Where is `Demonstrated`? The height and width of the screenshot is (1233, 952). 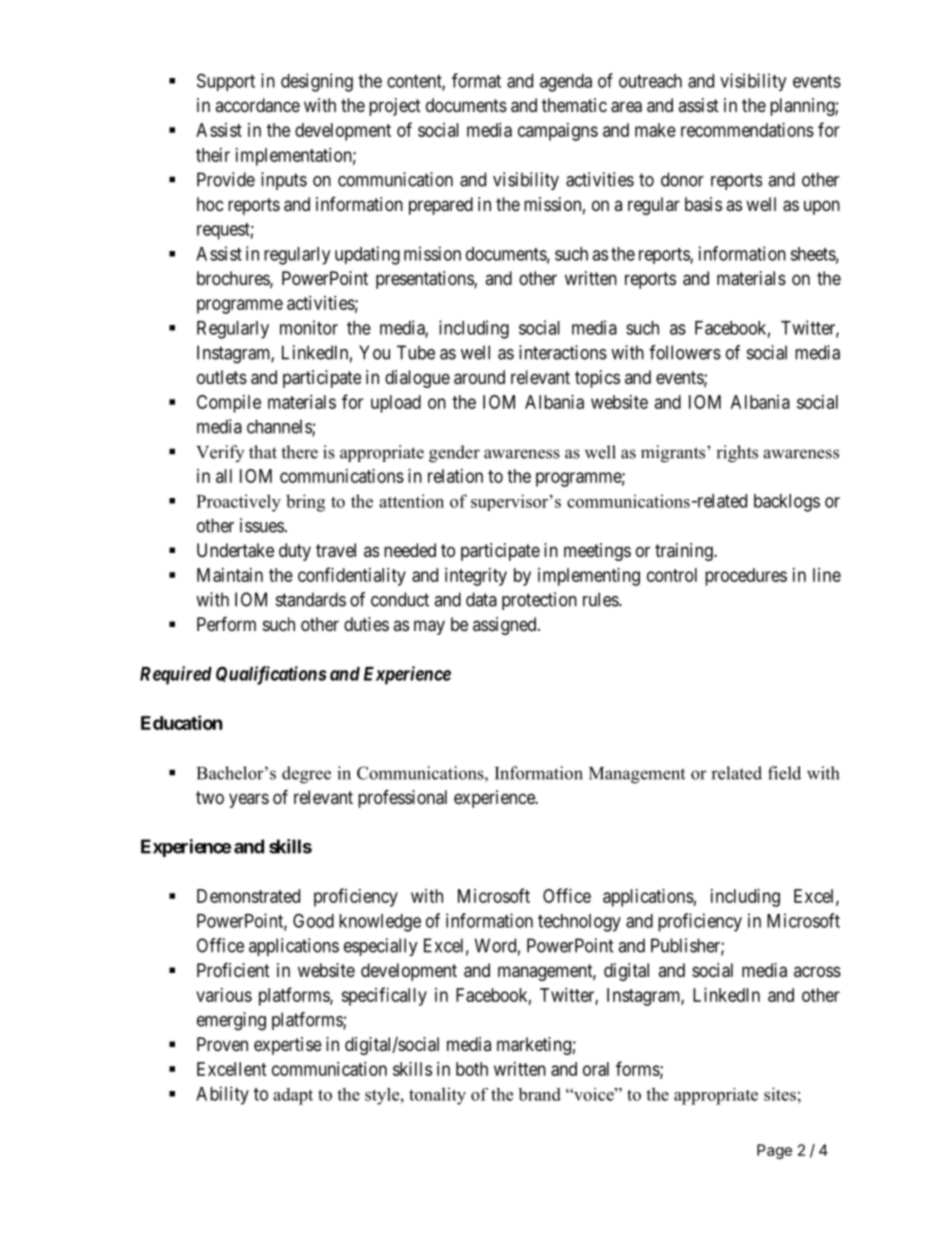
Demonstrated is located at coordinates (248, 896).
